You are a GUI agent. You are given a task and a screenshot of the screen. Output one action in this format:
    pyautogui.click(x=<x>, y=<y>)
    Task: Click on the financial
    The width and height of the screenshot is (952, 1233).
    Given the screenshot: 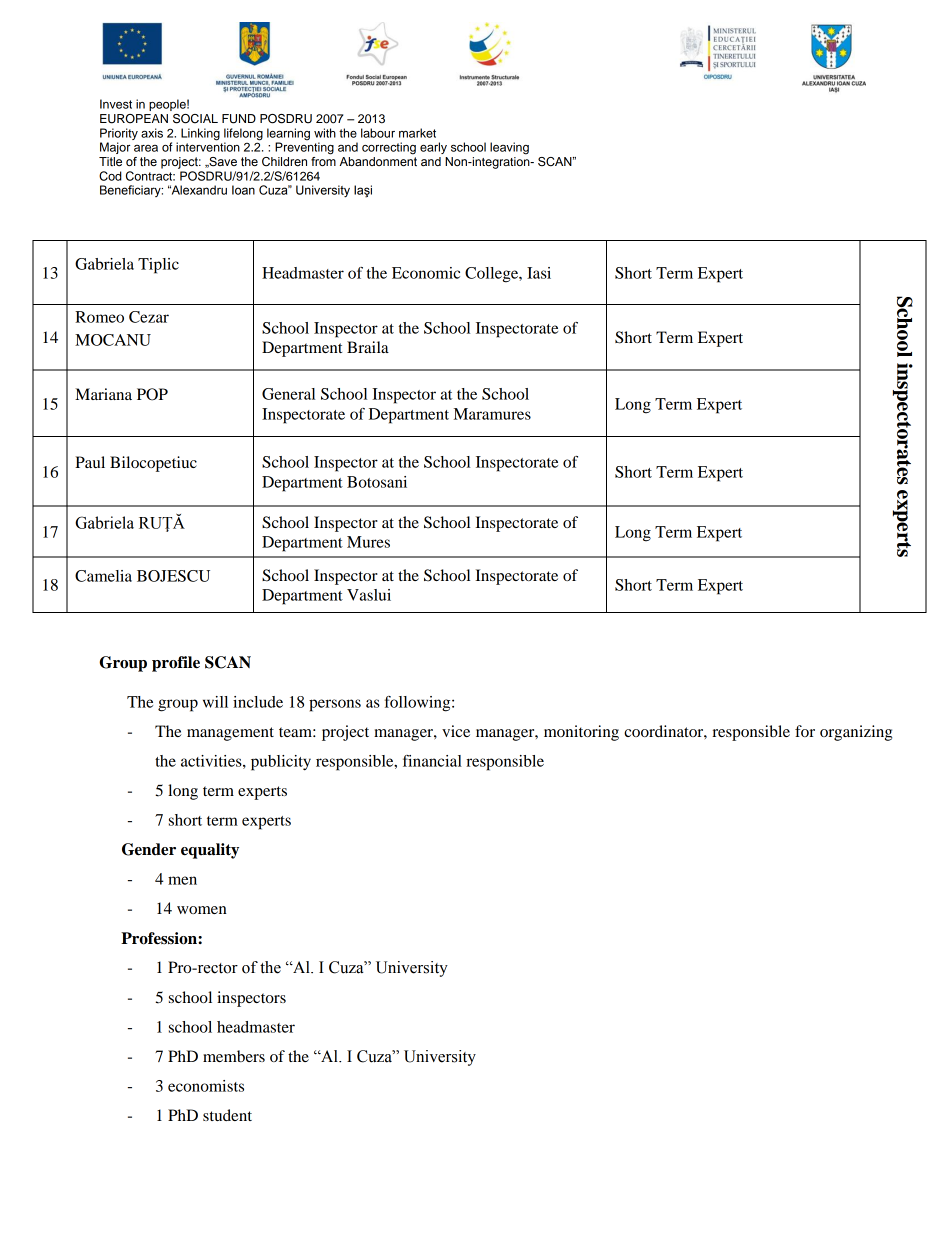 What is the action you would take?
    pyautogui.click(x=432, y=761)
